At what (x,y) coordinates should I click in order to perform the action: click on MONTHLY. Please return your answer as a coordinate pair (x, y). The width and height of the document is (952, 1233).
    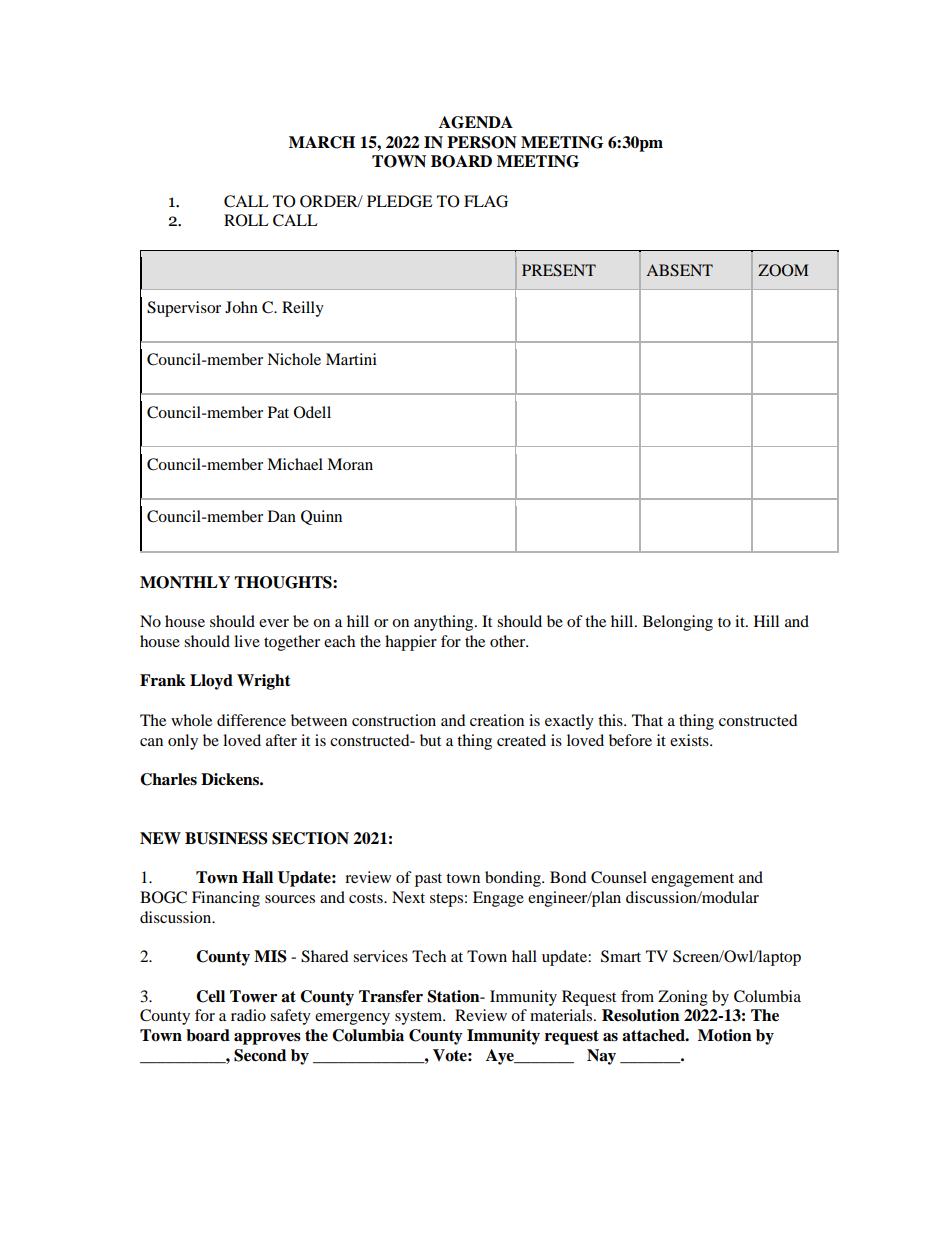
    Looking at the image, I should click on (185, 582).
